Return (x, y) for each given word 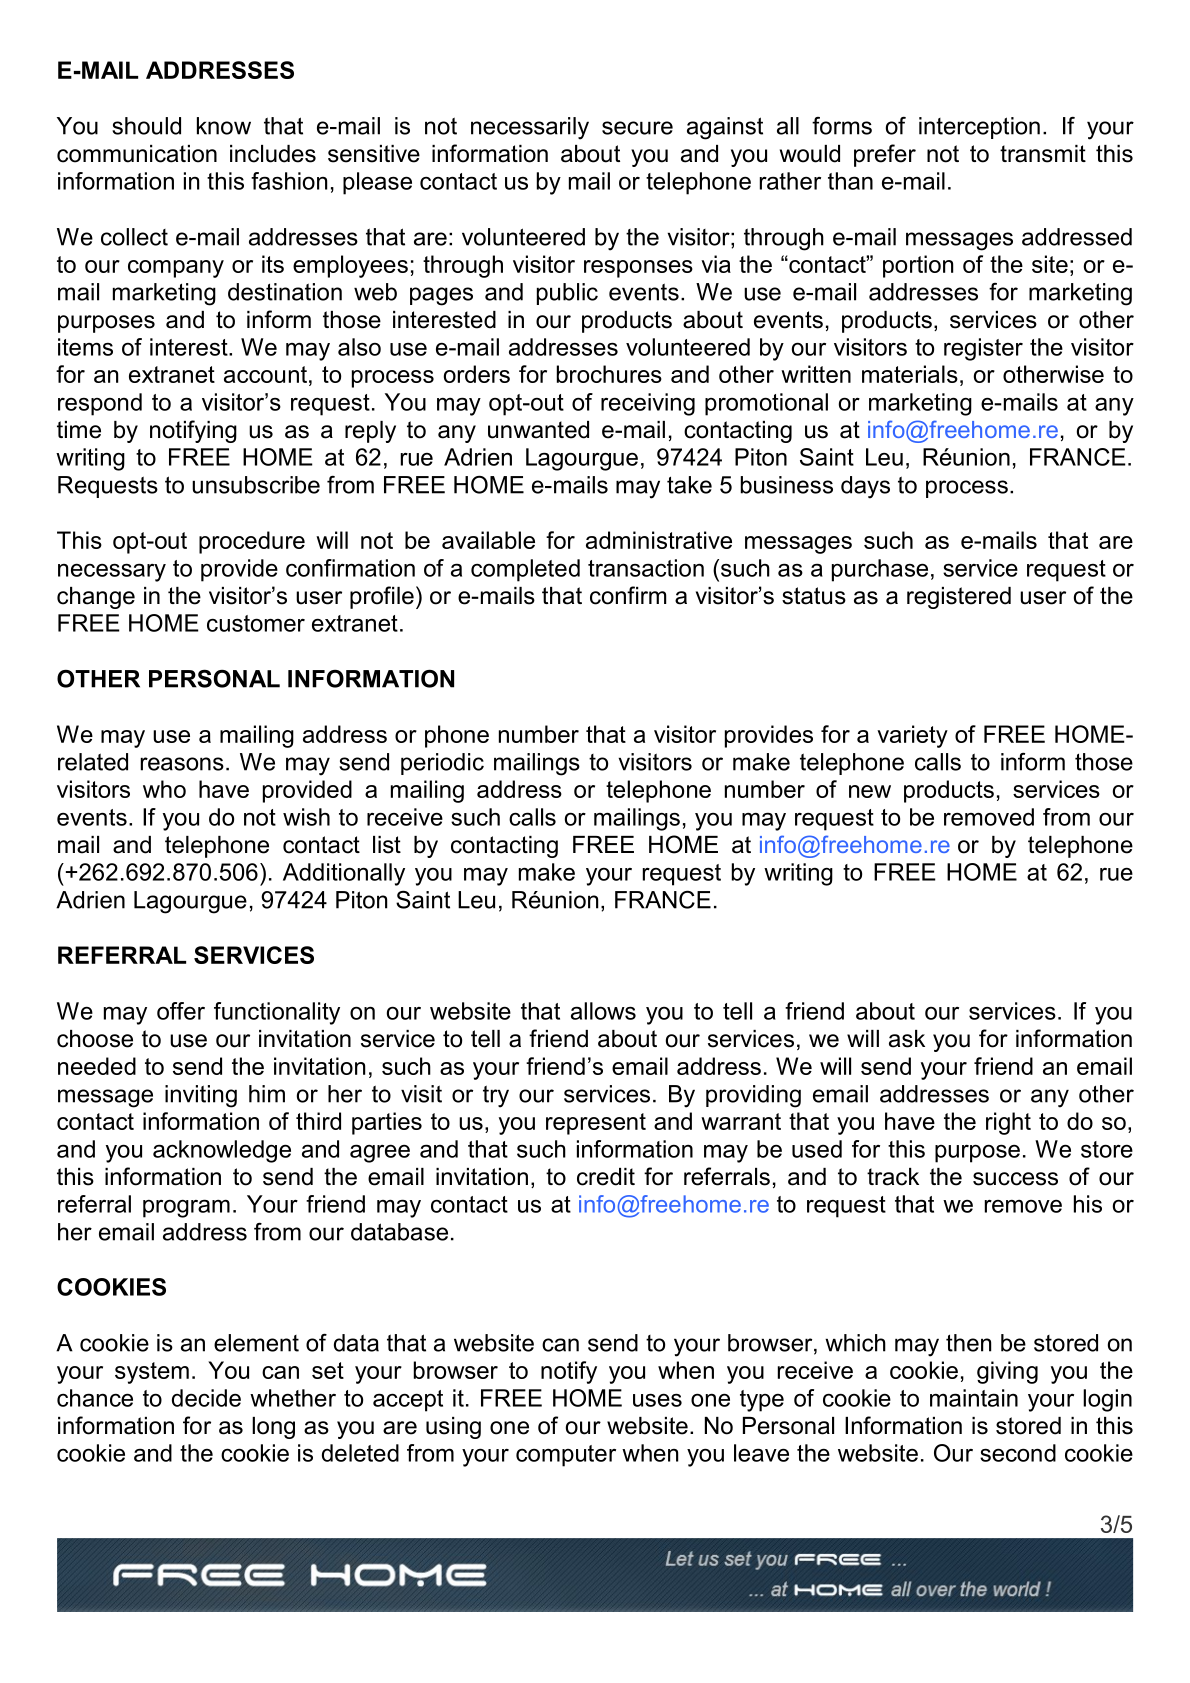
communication (137, 154)
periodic (442, 764)
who (164, 789)
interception (979, 128)
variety (912, 736)
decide (206, 1398)
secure (637, 128)
